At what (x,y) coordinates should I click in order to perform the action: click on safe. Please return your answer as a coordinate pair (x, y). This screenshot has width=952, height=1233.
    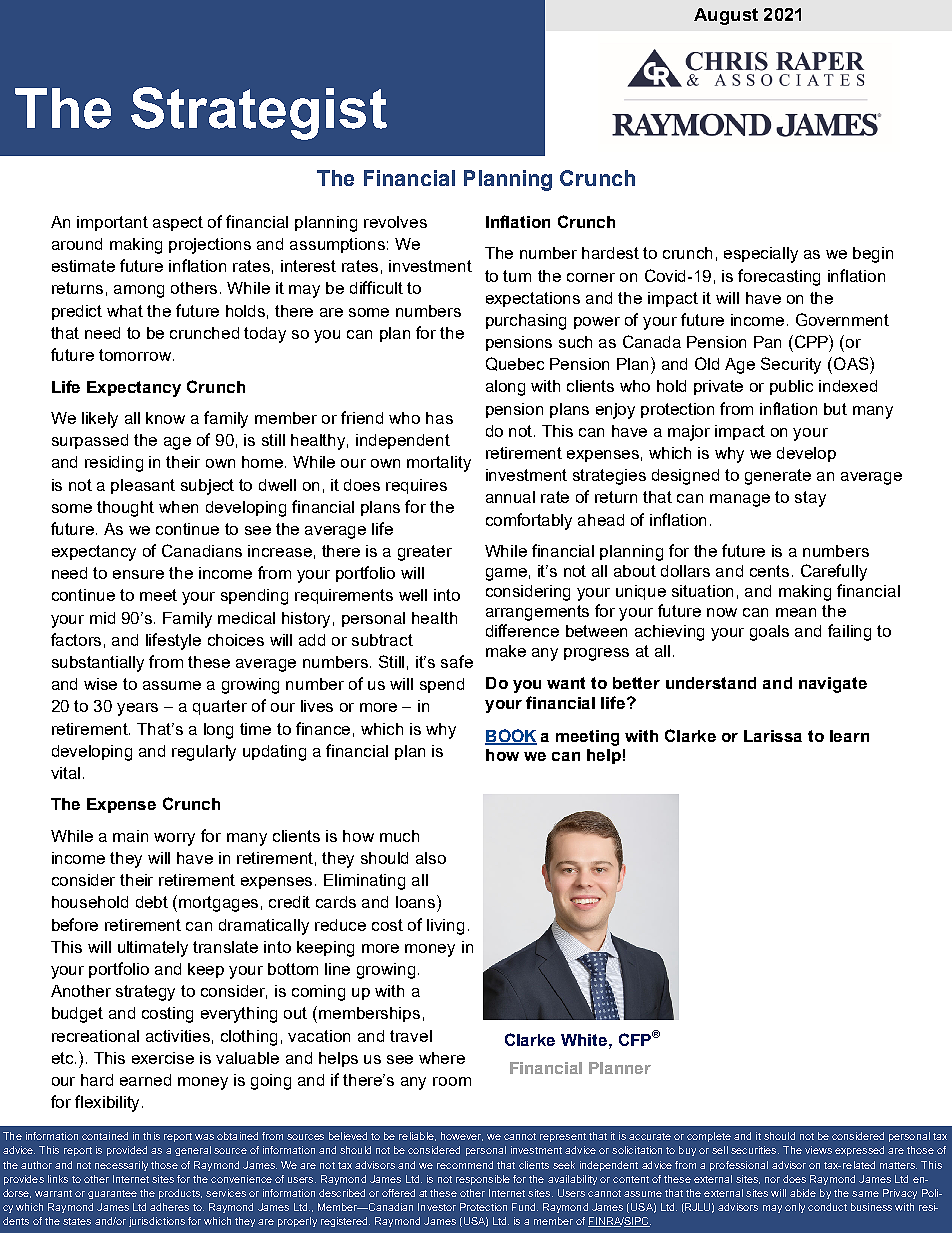
    Looking at the image, I should click on (457, 661).
